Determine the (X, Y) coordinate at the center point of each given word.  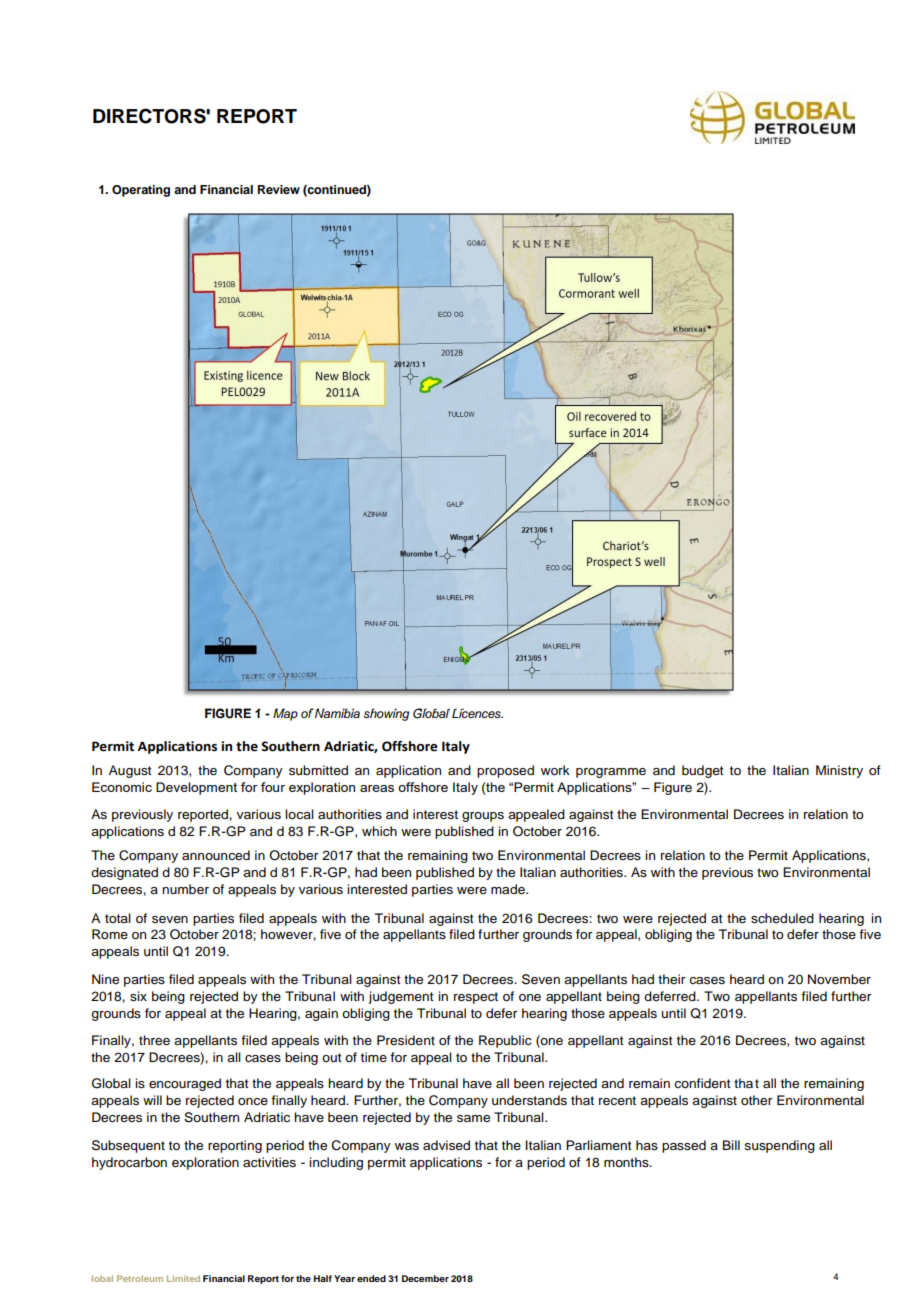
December (425, 1278)
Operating (141, 191)
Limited (183, 1278)
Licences (477, 713)
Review (279, 189)
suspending (779, 1146)
